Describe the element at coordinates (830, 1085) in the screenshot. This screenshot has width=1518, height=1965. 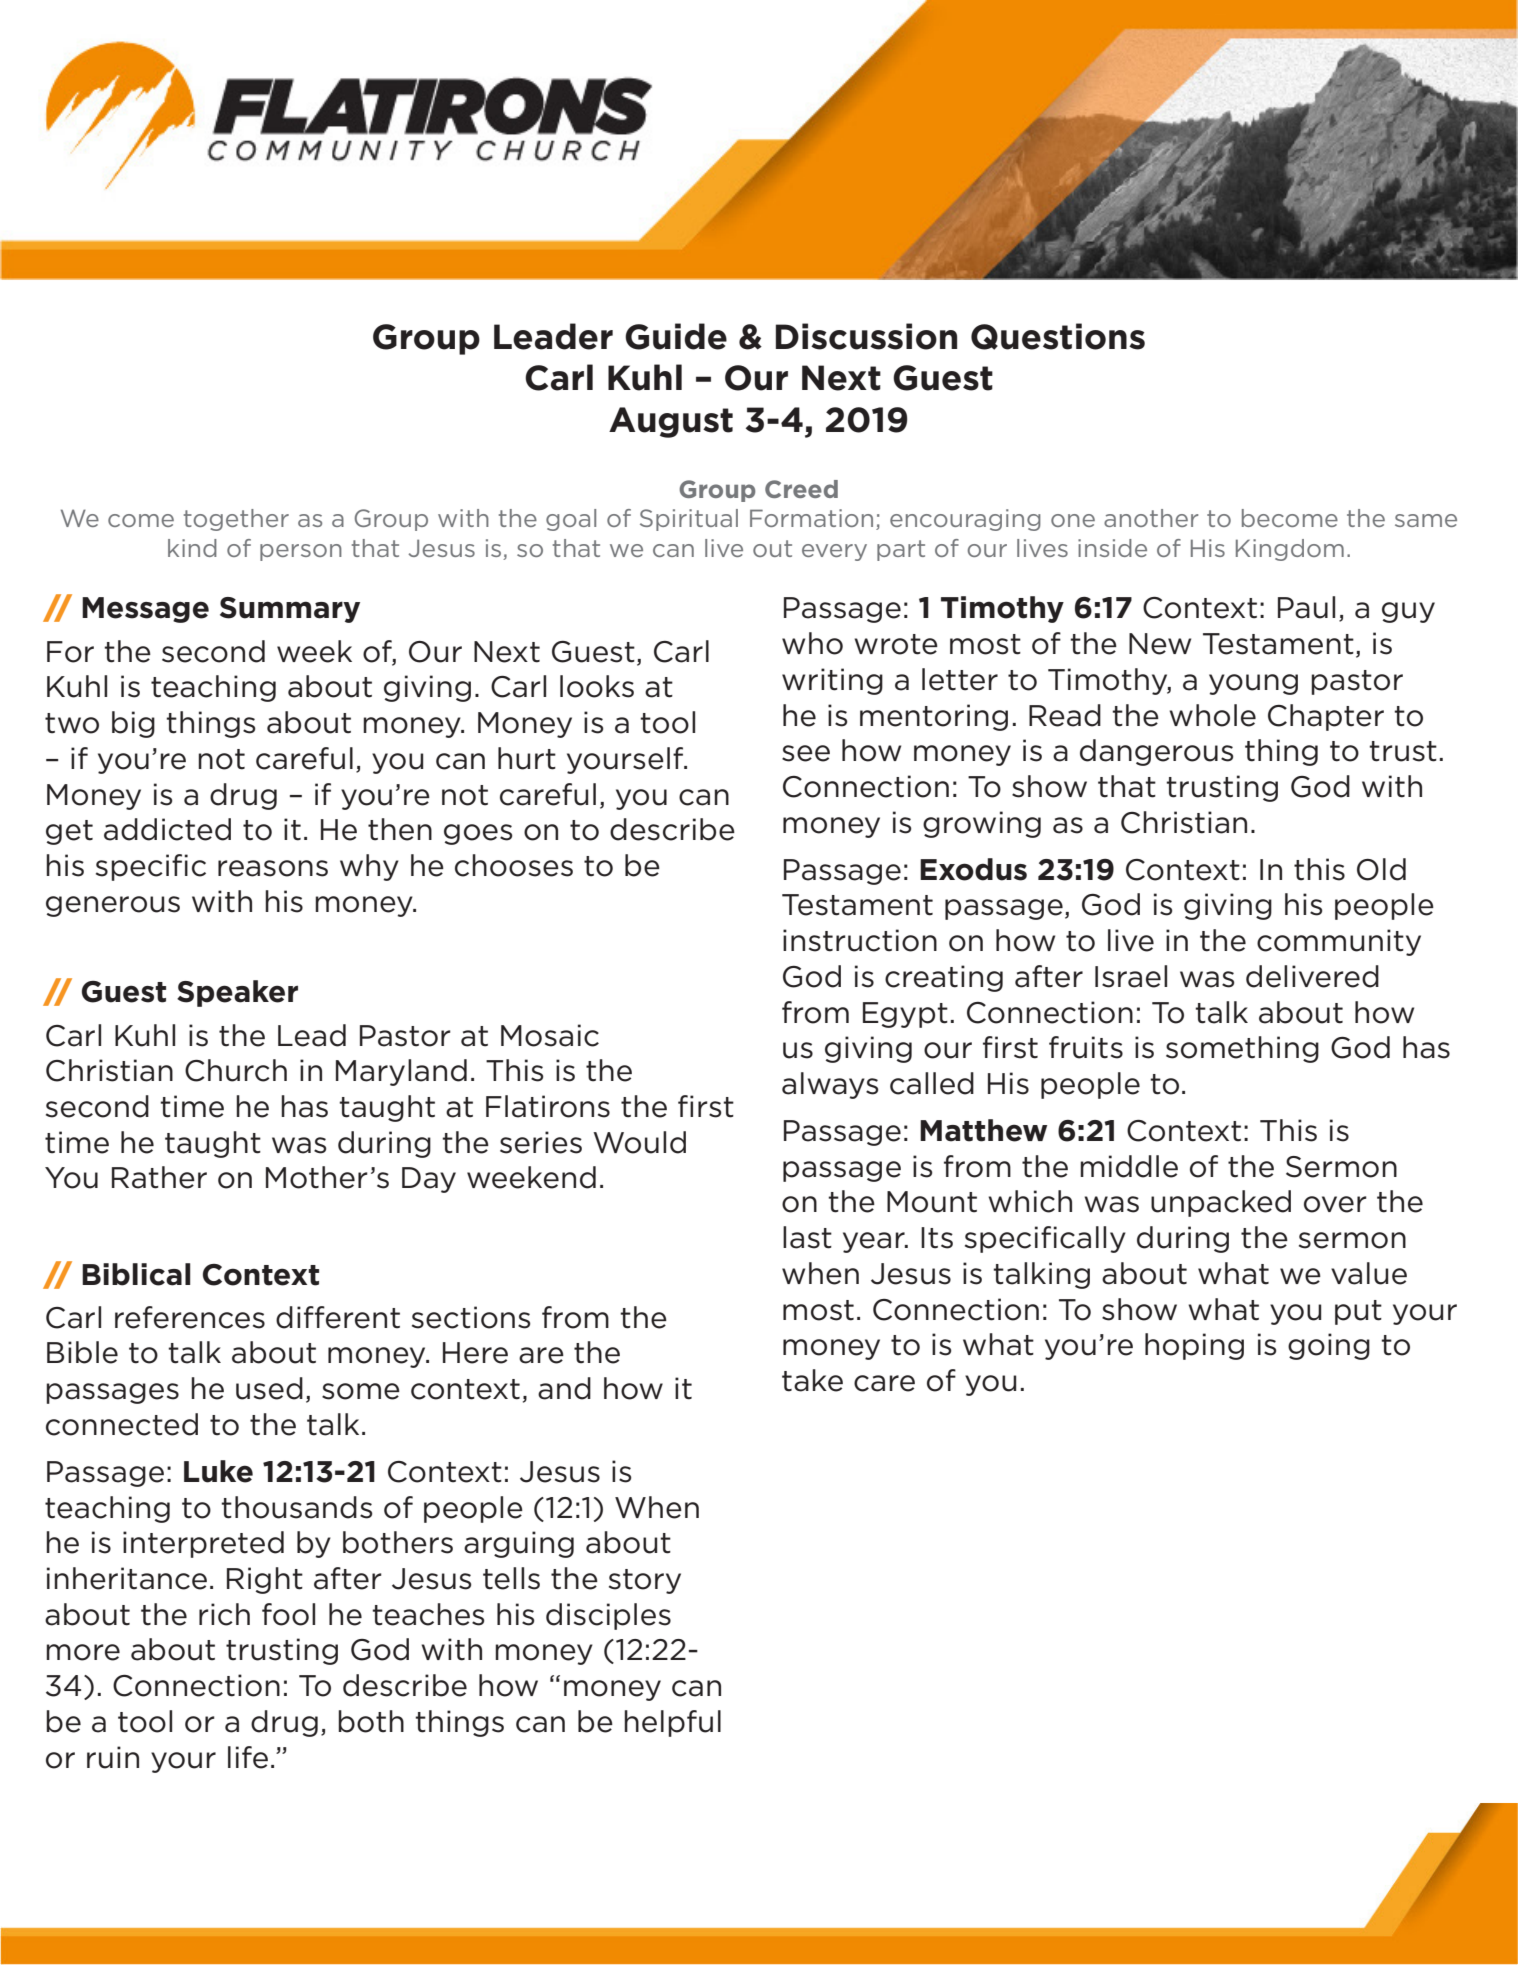
I see `always` at that location.
